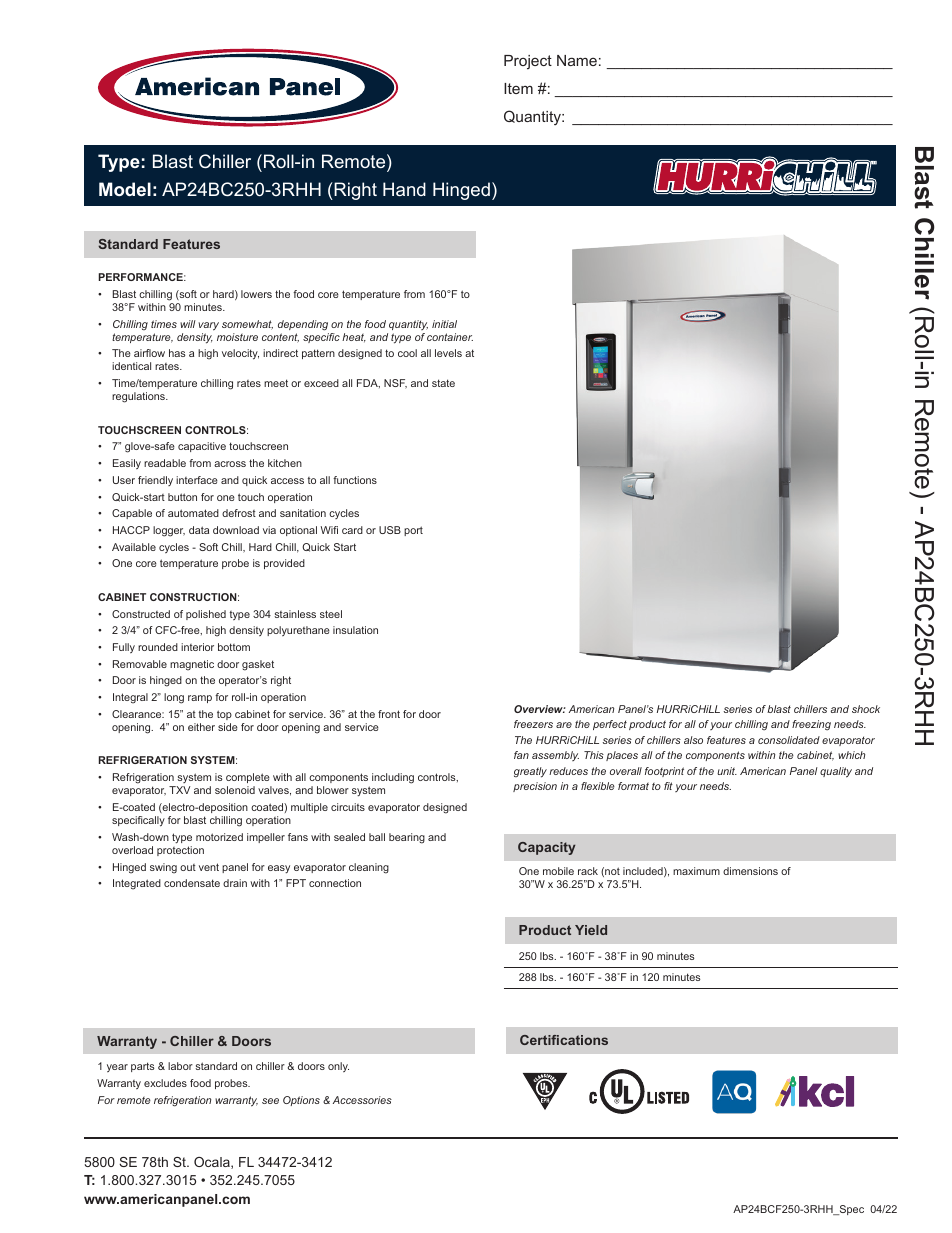 Image resolution: width=952 pixels, height=1233 pixels. I want to click on greatly, so click(530, 772).
